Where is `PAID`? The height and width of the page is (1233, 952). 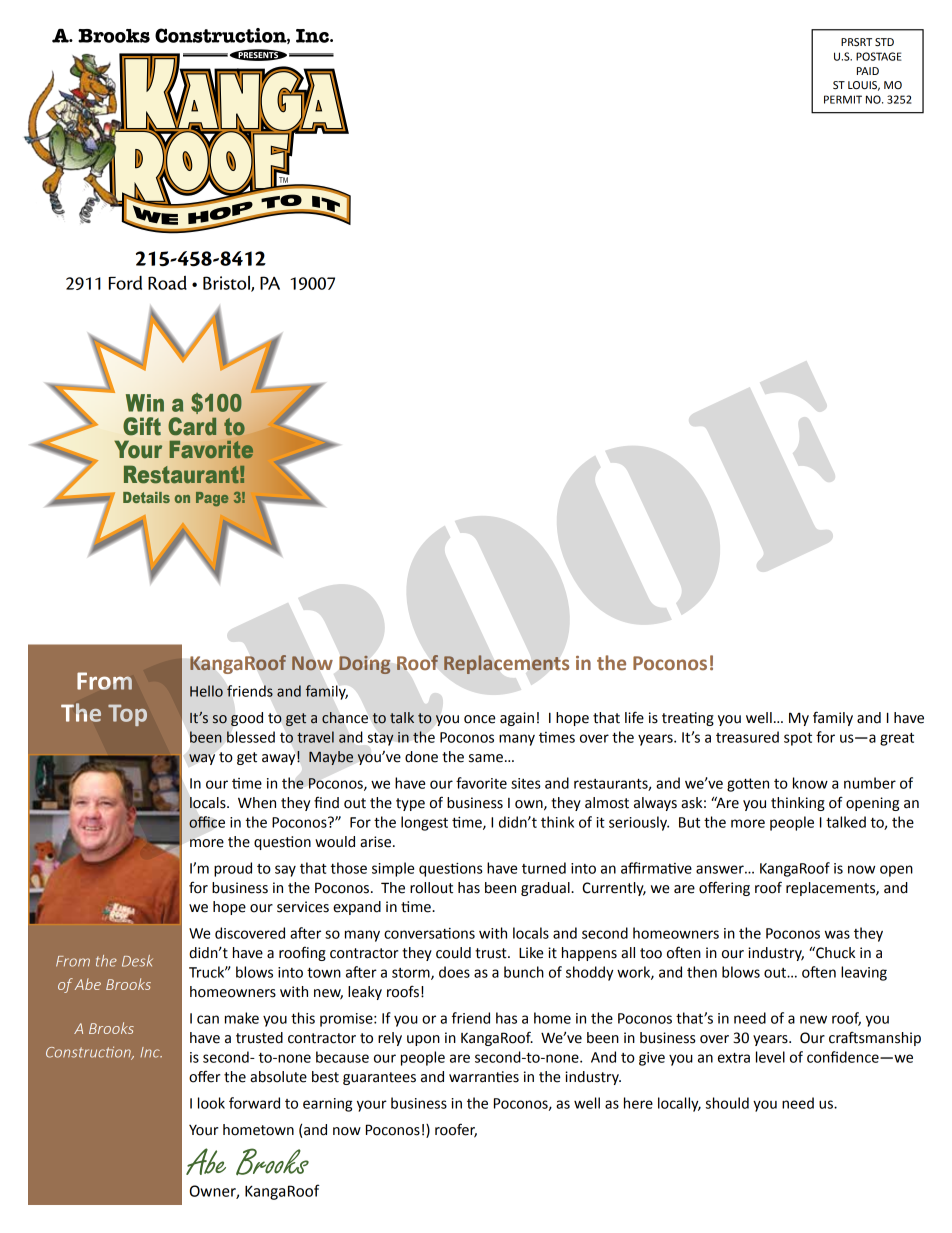 PAID is located at coordinates (868, 71).
